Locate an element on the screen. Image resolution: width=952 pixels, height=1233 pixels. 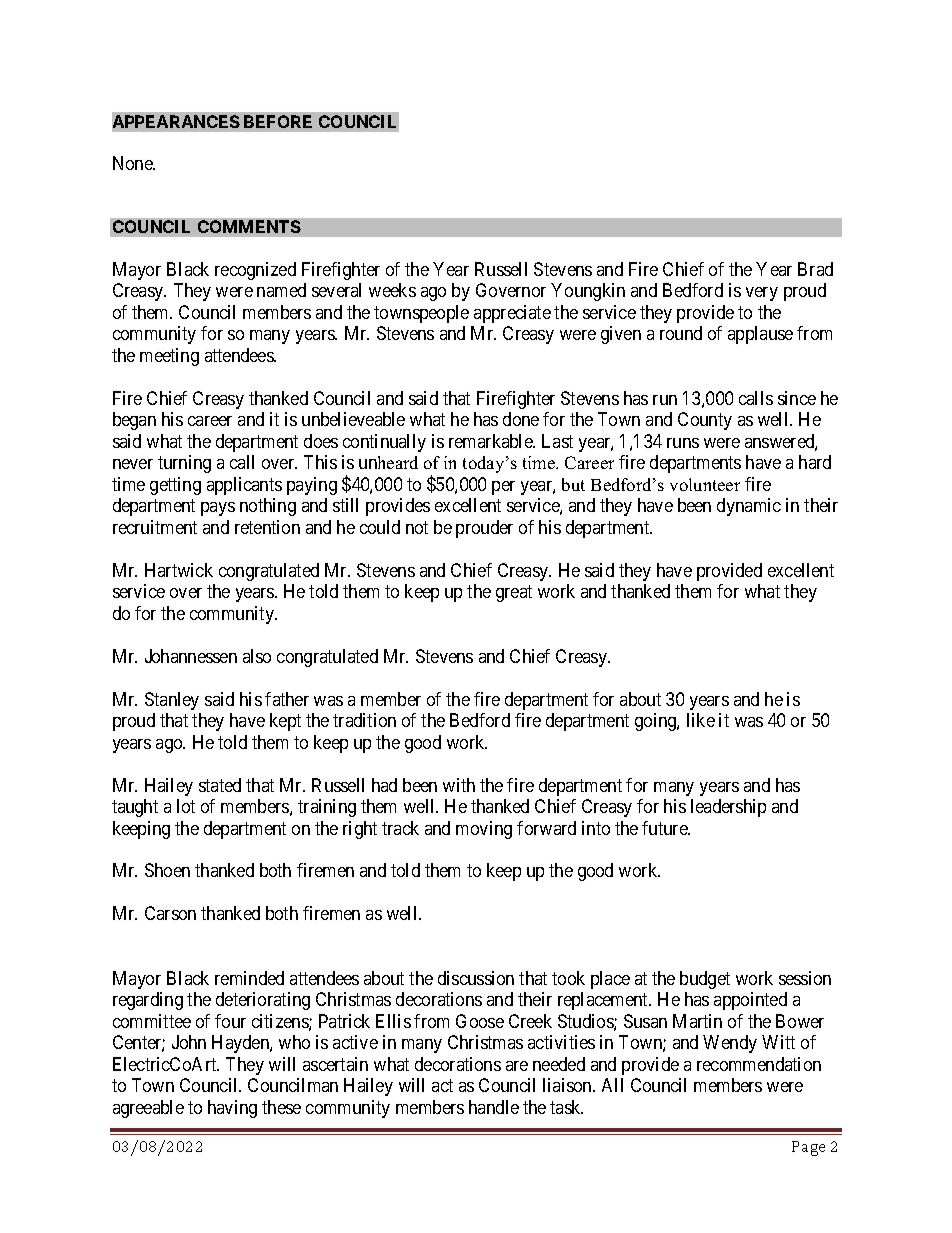
BEFORE is located at coordinates (278, 121).
